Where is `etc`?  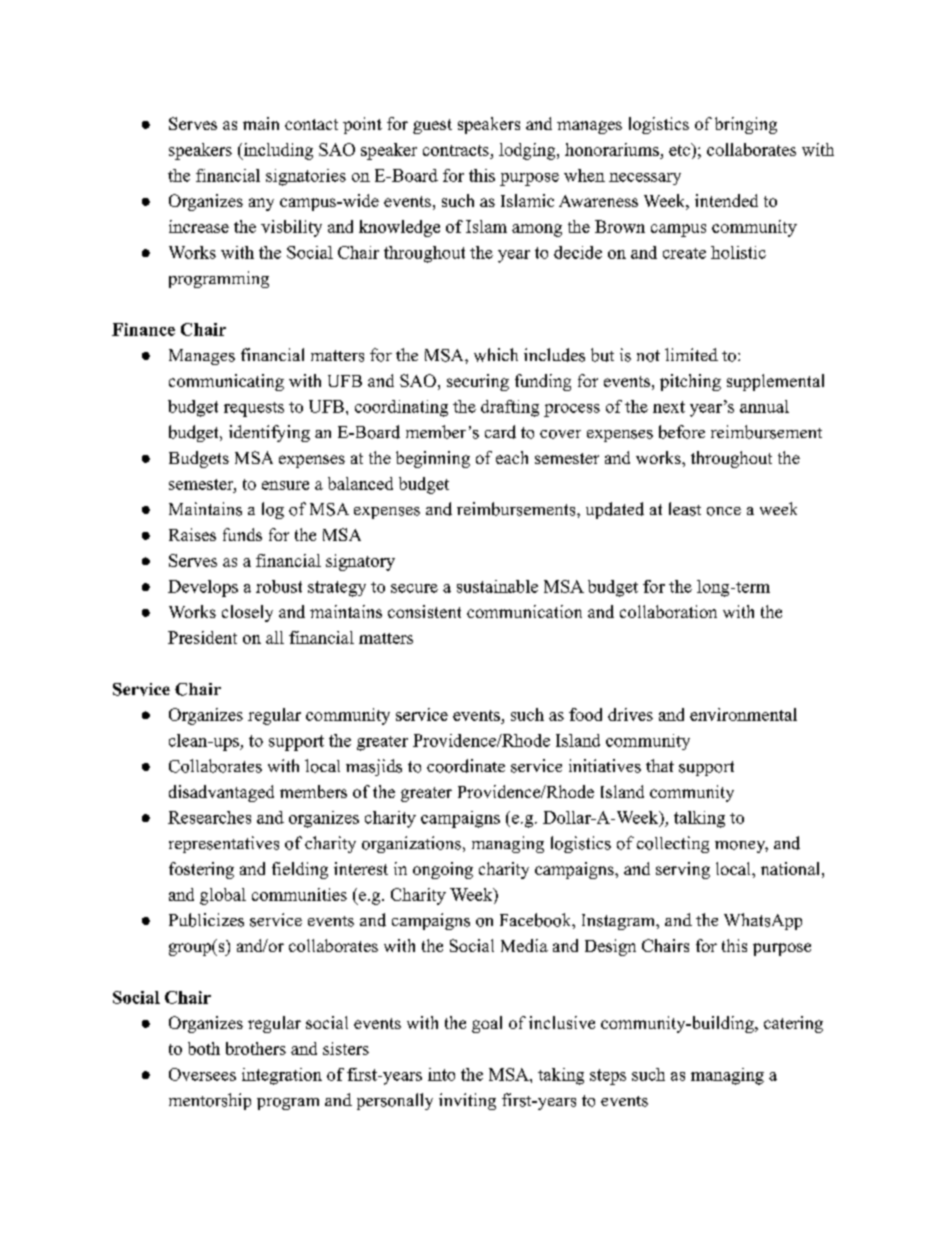 etc is located at coordinates (680, 149).
